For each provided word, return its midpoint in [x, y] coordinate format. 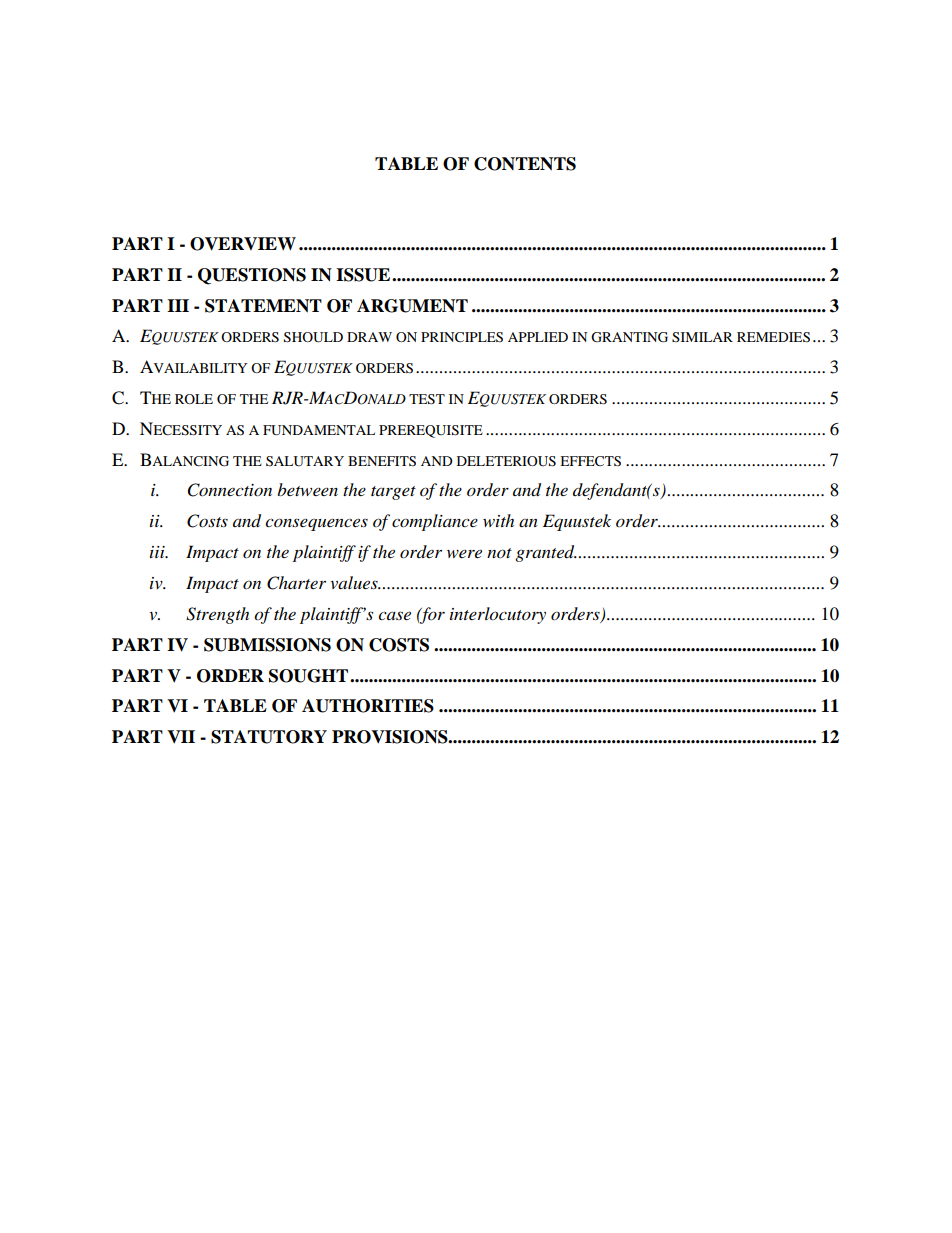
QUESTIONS [252, 276]
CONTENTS [525, 164]
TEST [427, 399]
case [394, 615]
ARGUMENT [412, 306]
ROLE [194, 399]
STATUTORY [269, 737]
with [498, 520]
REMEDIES [773, 337]
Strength [217, 615]
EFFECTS [590, 461]
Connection [230, 490]
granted [546, 553]
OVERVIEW [243, 244]
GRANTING [629, 337]
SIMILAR [702, 337]
